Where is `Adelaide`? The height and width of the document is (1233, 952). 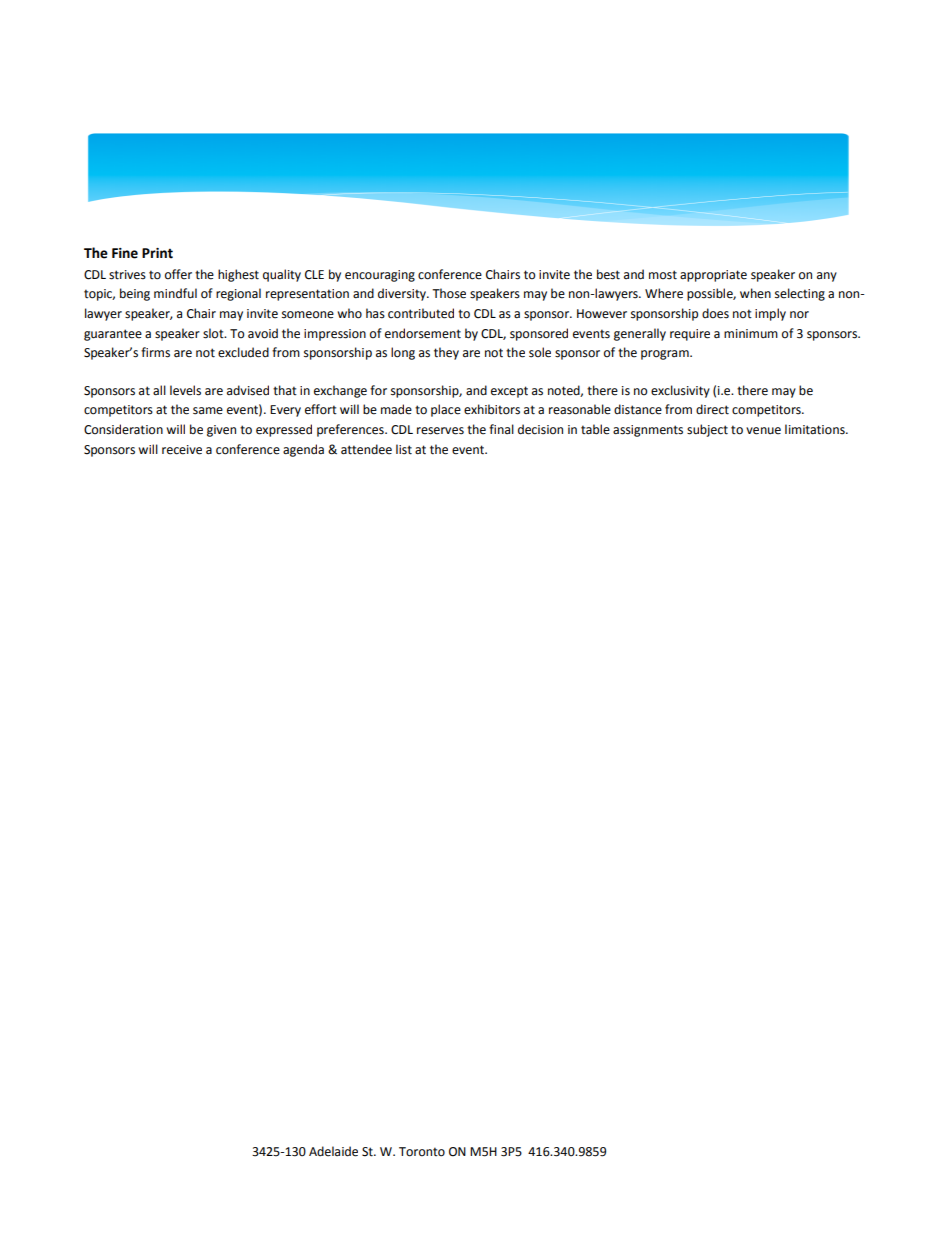
Adelaide is located at coordinates (333, 1151).
